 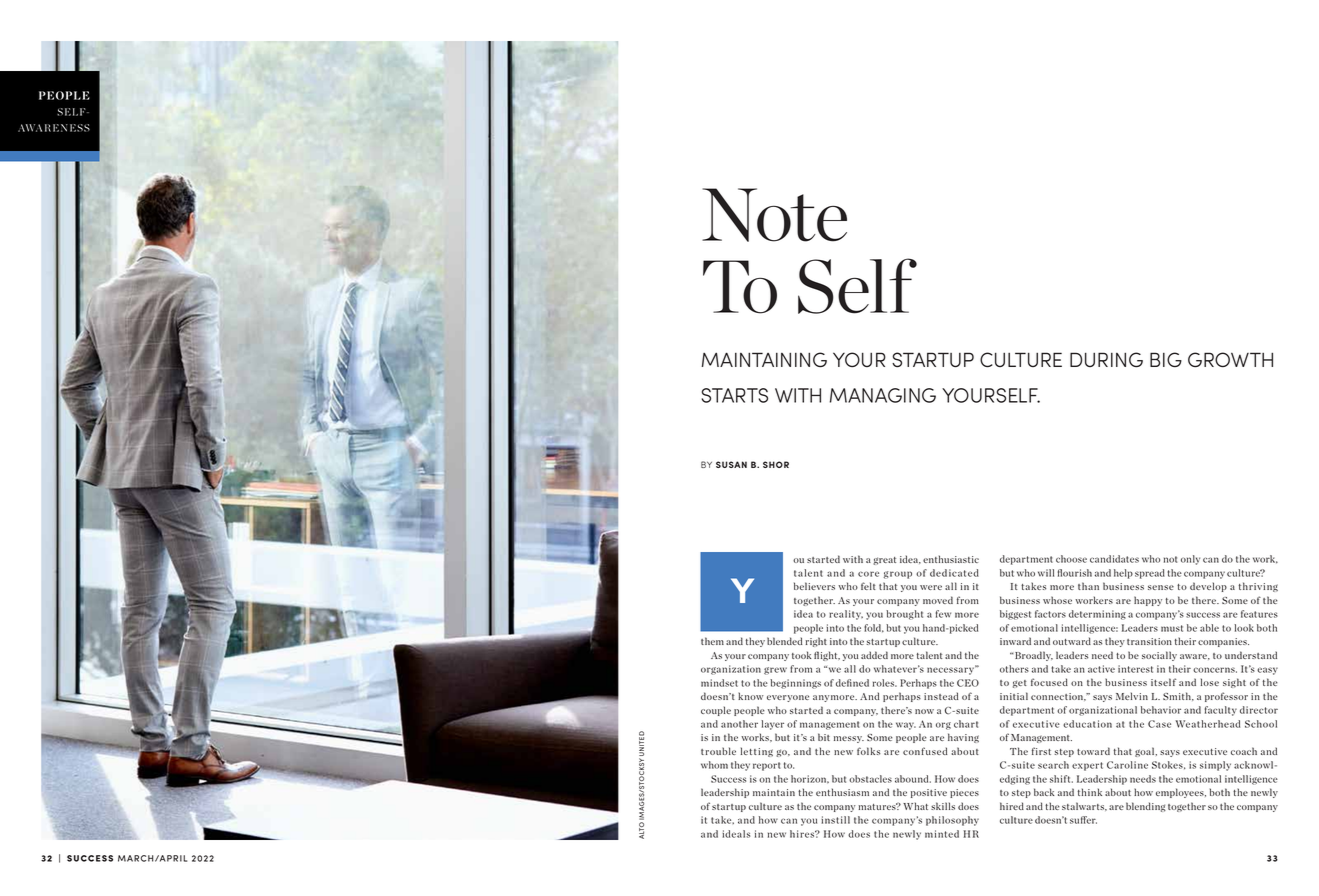 I want to click on SHOR, so click(x=776, y=464).
